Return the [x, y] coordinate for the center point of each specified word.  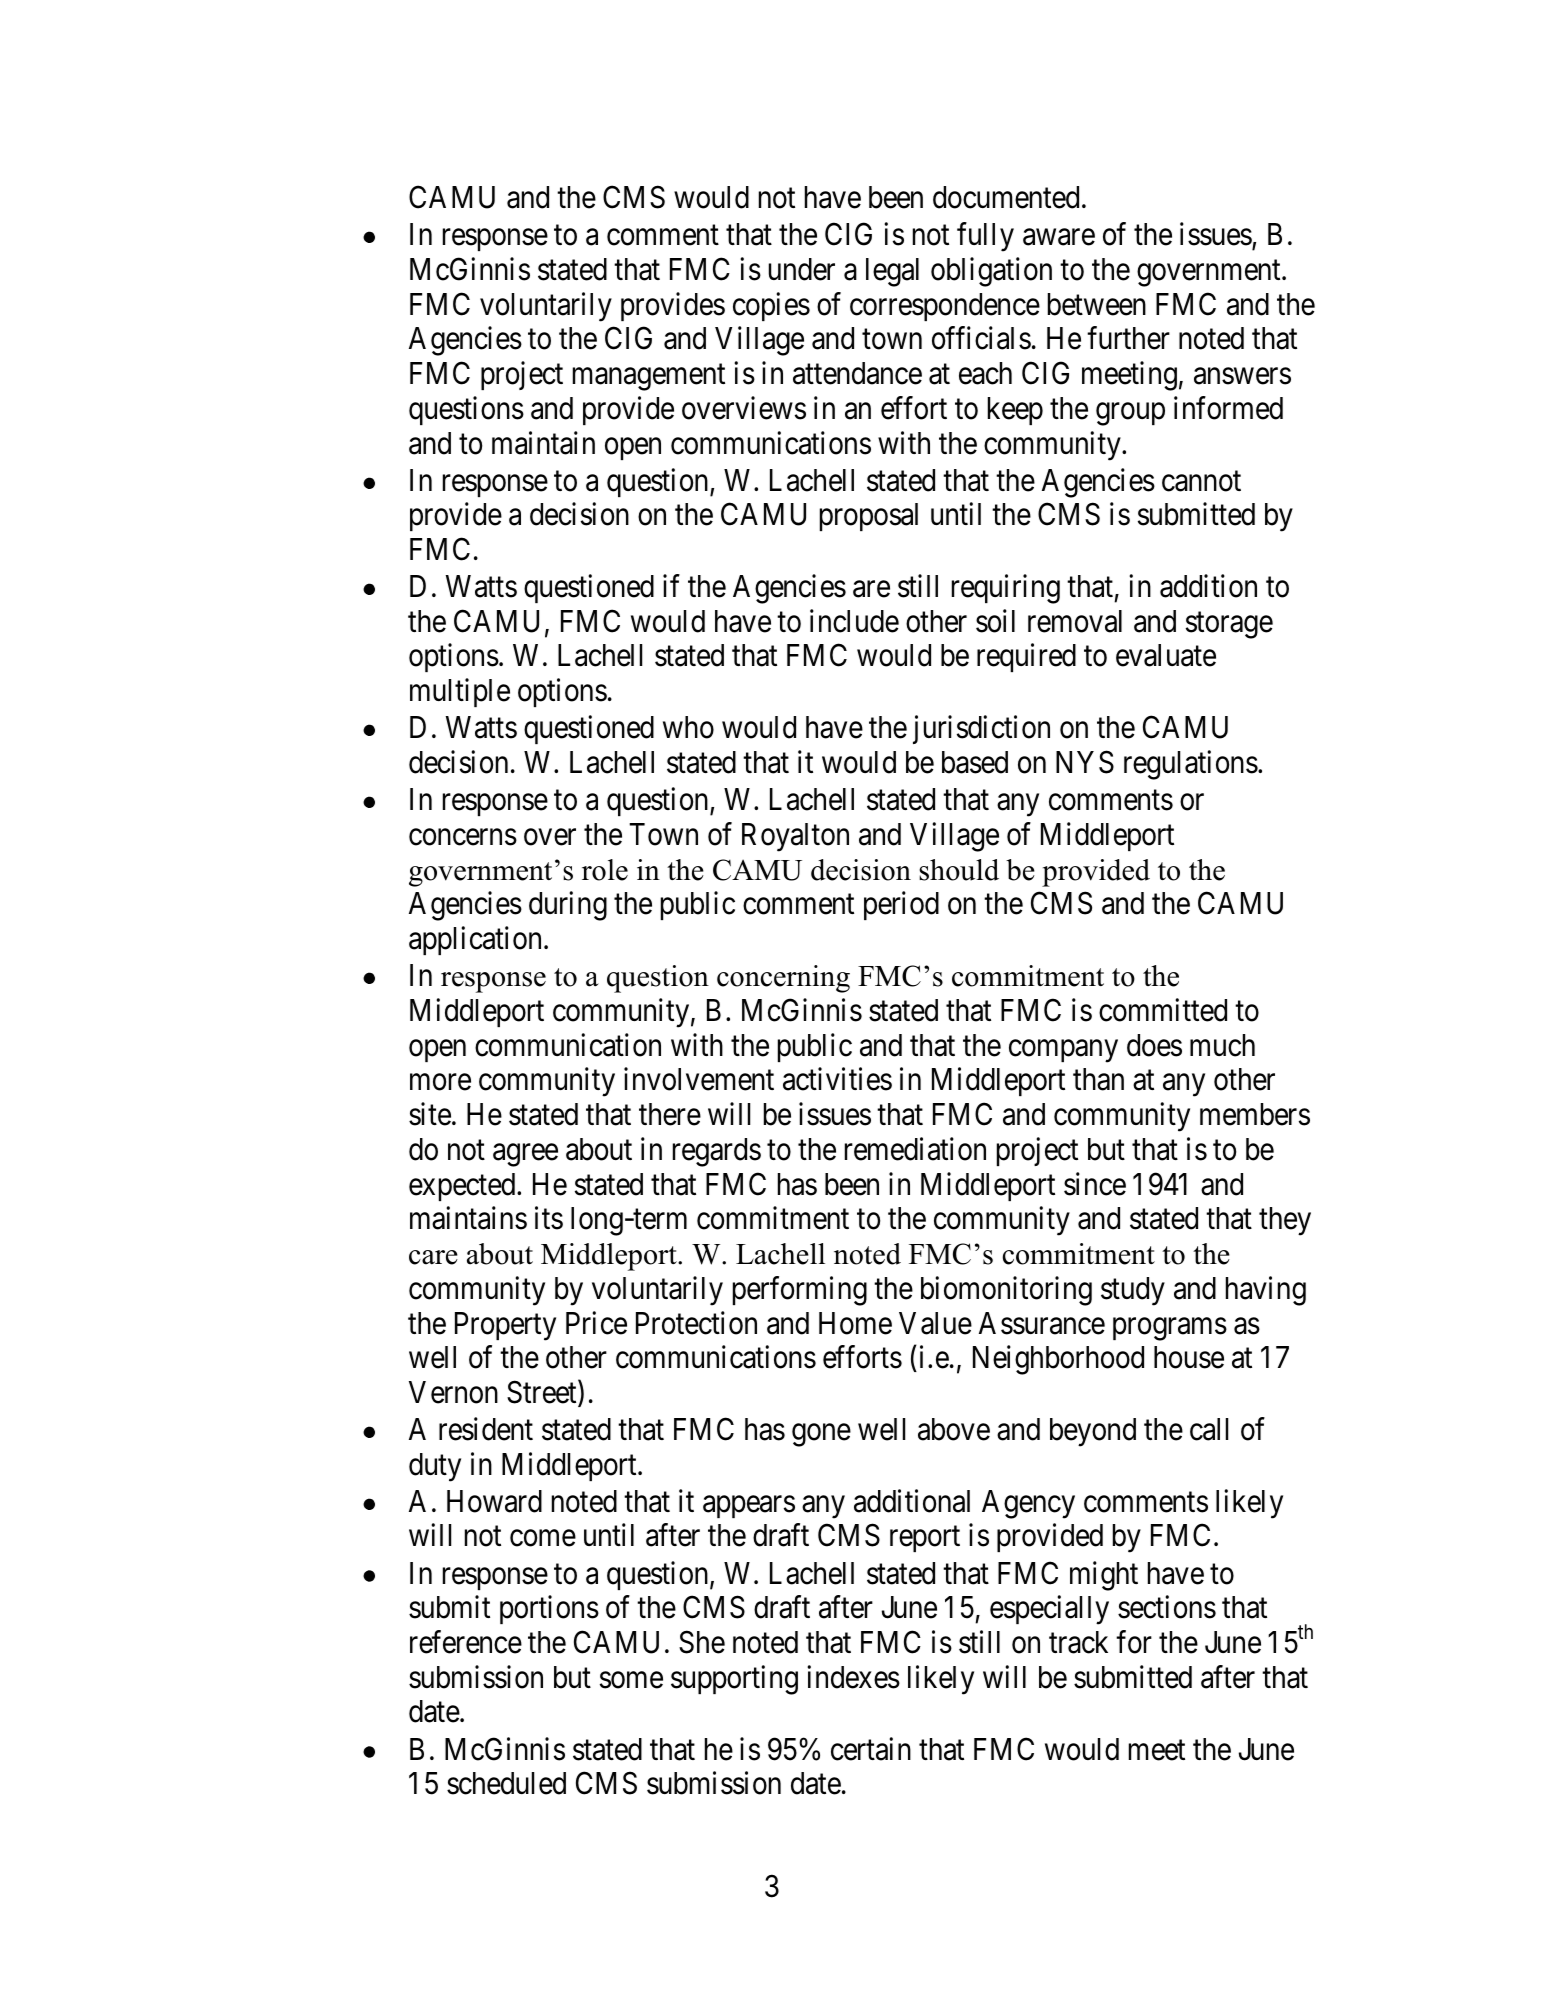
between [1097, 304]
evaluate [1166, 655]
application [475, 941]
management [649, 378]
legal [892, 272]
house [1189, 1357]
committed [1163, 1010]
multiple [460, 693]
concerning [783, 979]
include [854, 621]
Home [855, 1323]
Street [543, 1394]
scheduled [506, 1783]
